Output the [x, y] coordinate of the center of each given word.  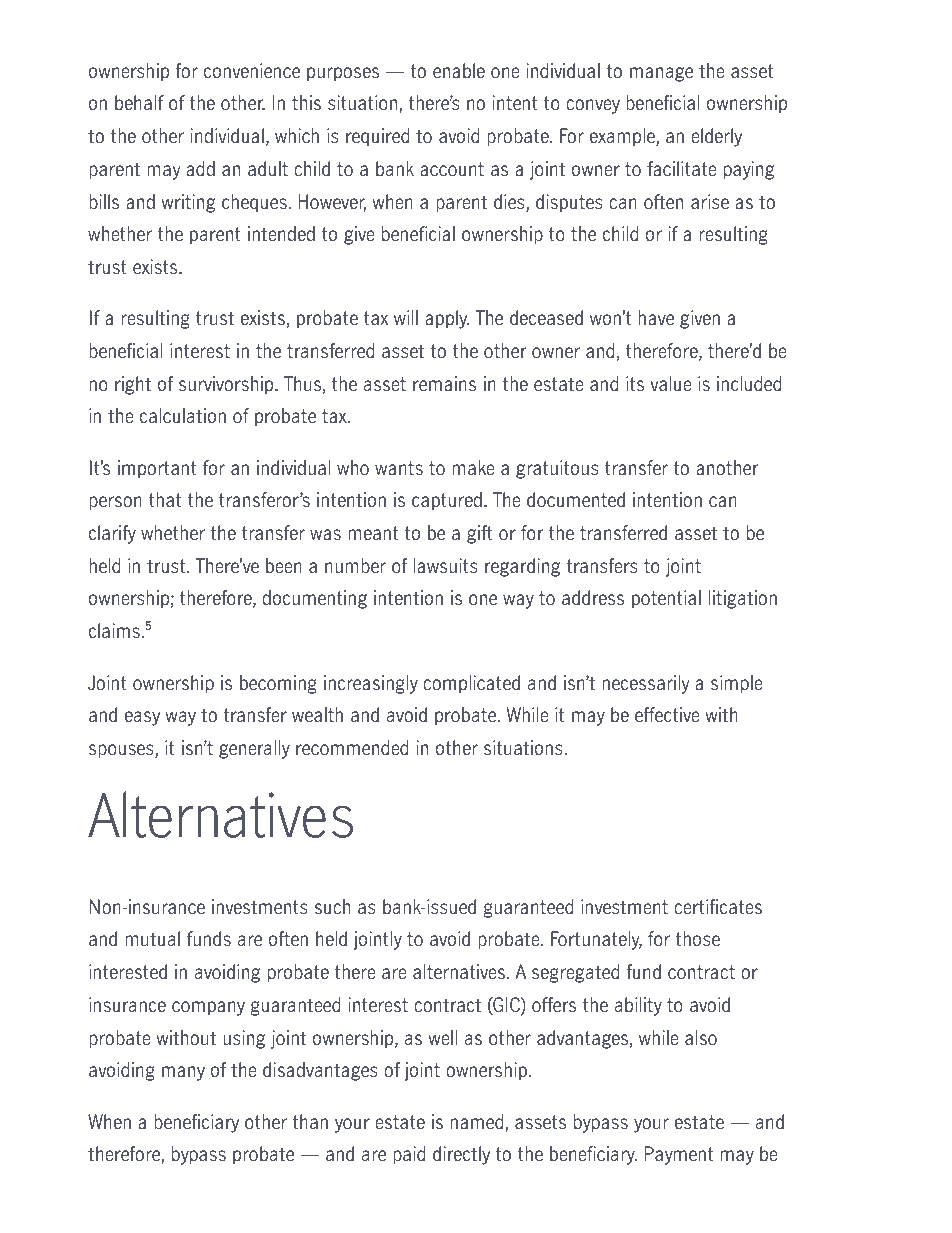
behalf [139, 103]
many [183, 1073]
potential [666, 599]
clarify [112, 534]
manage [661, 74]
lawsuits [446, 566]
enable [459, 71]
